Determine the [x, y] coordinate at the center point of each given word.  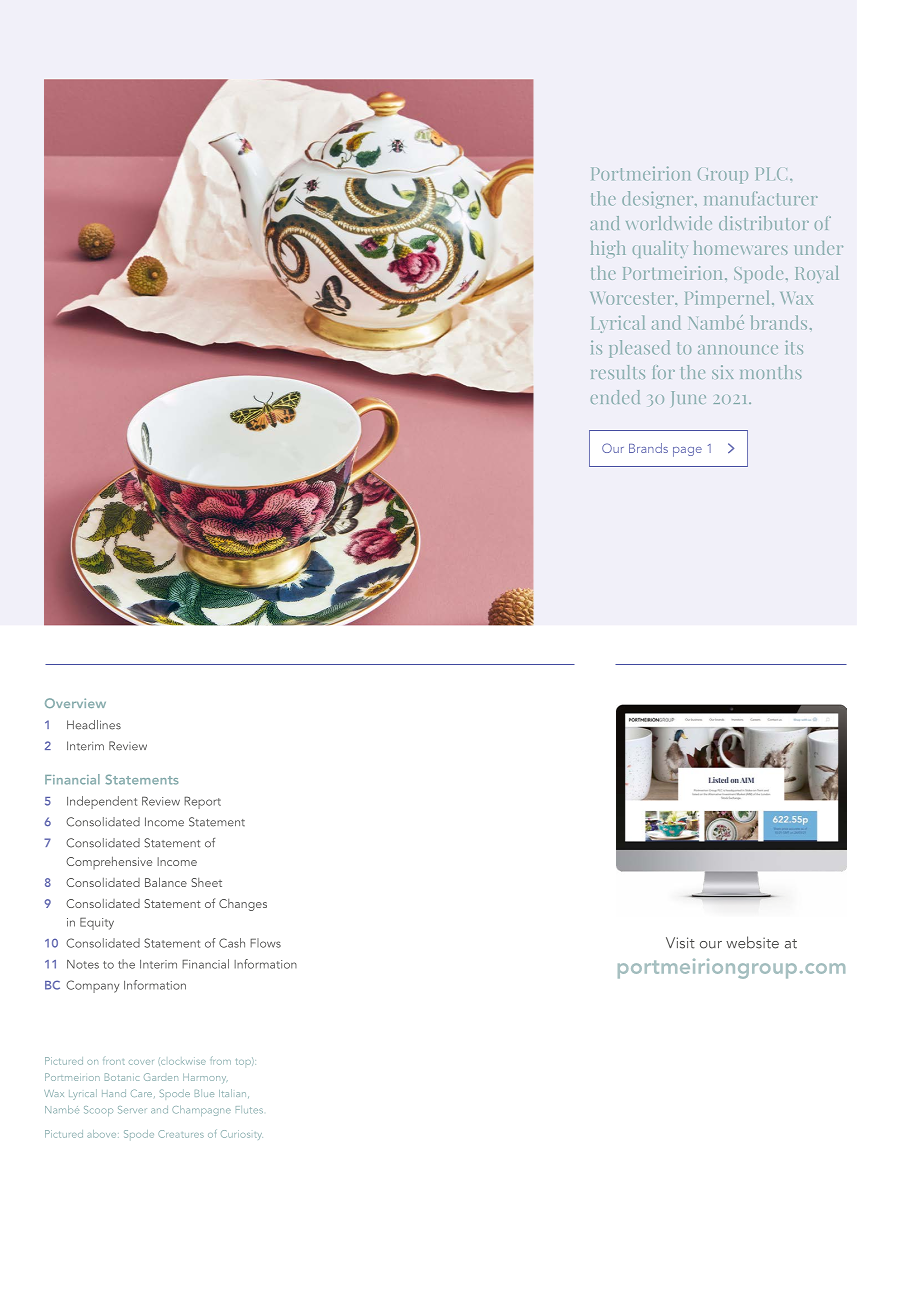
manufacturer [761, 198]
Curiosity [242, 1135]
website [752, 942]
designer [659, 199]
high [608, 249]
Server [132, 1110]
